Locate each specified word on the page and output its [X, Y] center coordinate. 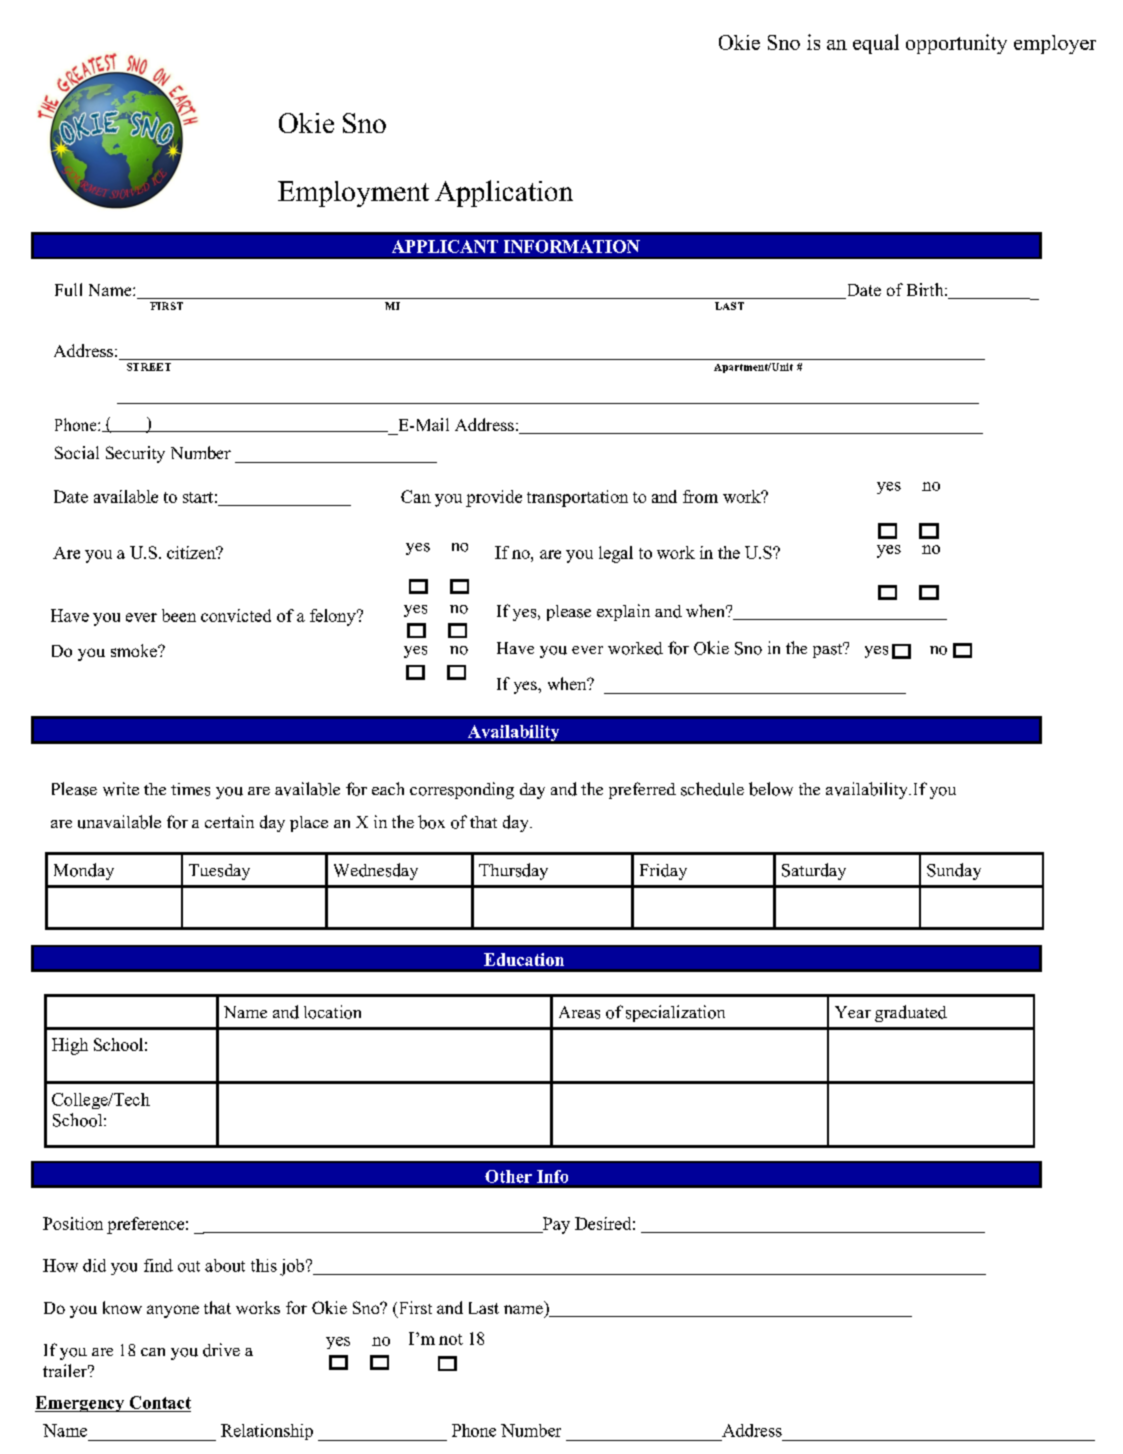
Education [524, 959]
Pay [555, 1225]
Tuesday [219, 872]
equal [876, 44]
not [451, 1339]
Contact [160, 1402]
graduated [911, 1013]
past [829, 650]
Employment [353, 194]
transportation [577, 498]
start [198, 497]
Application [504, 193]
